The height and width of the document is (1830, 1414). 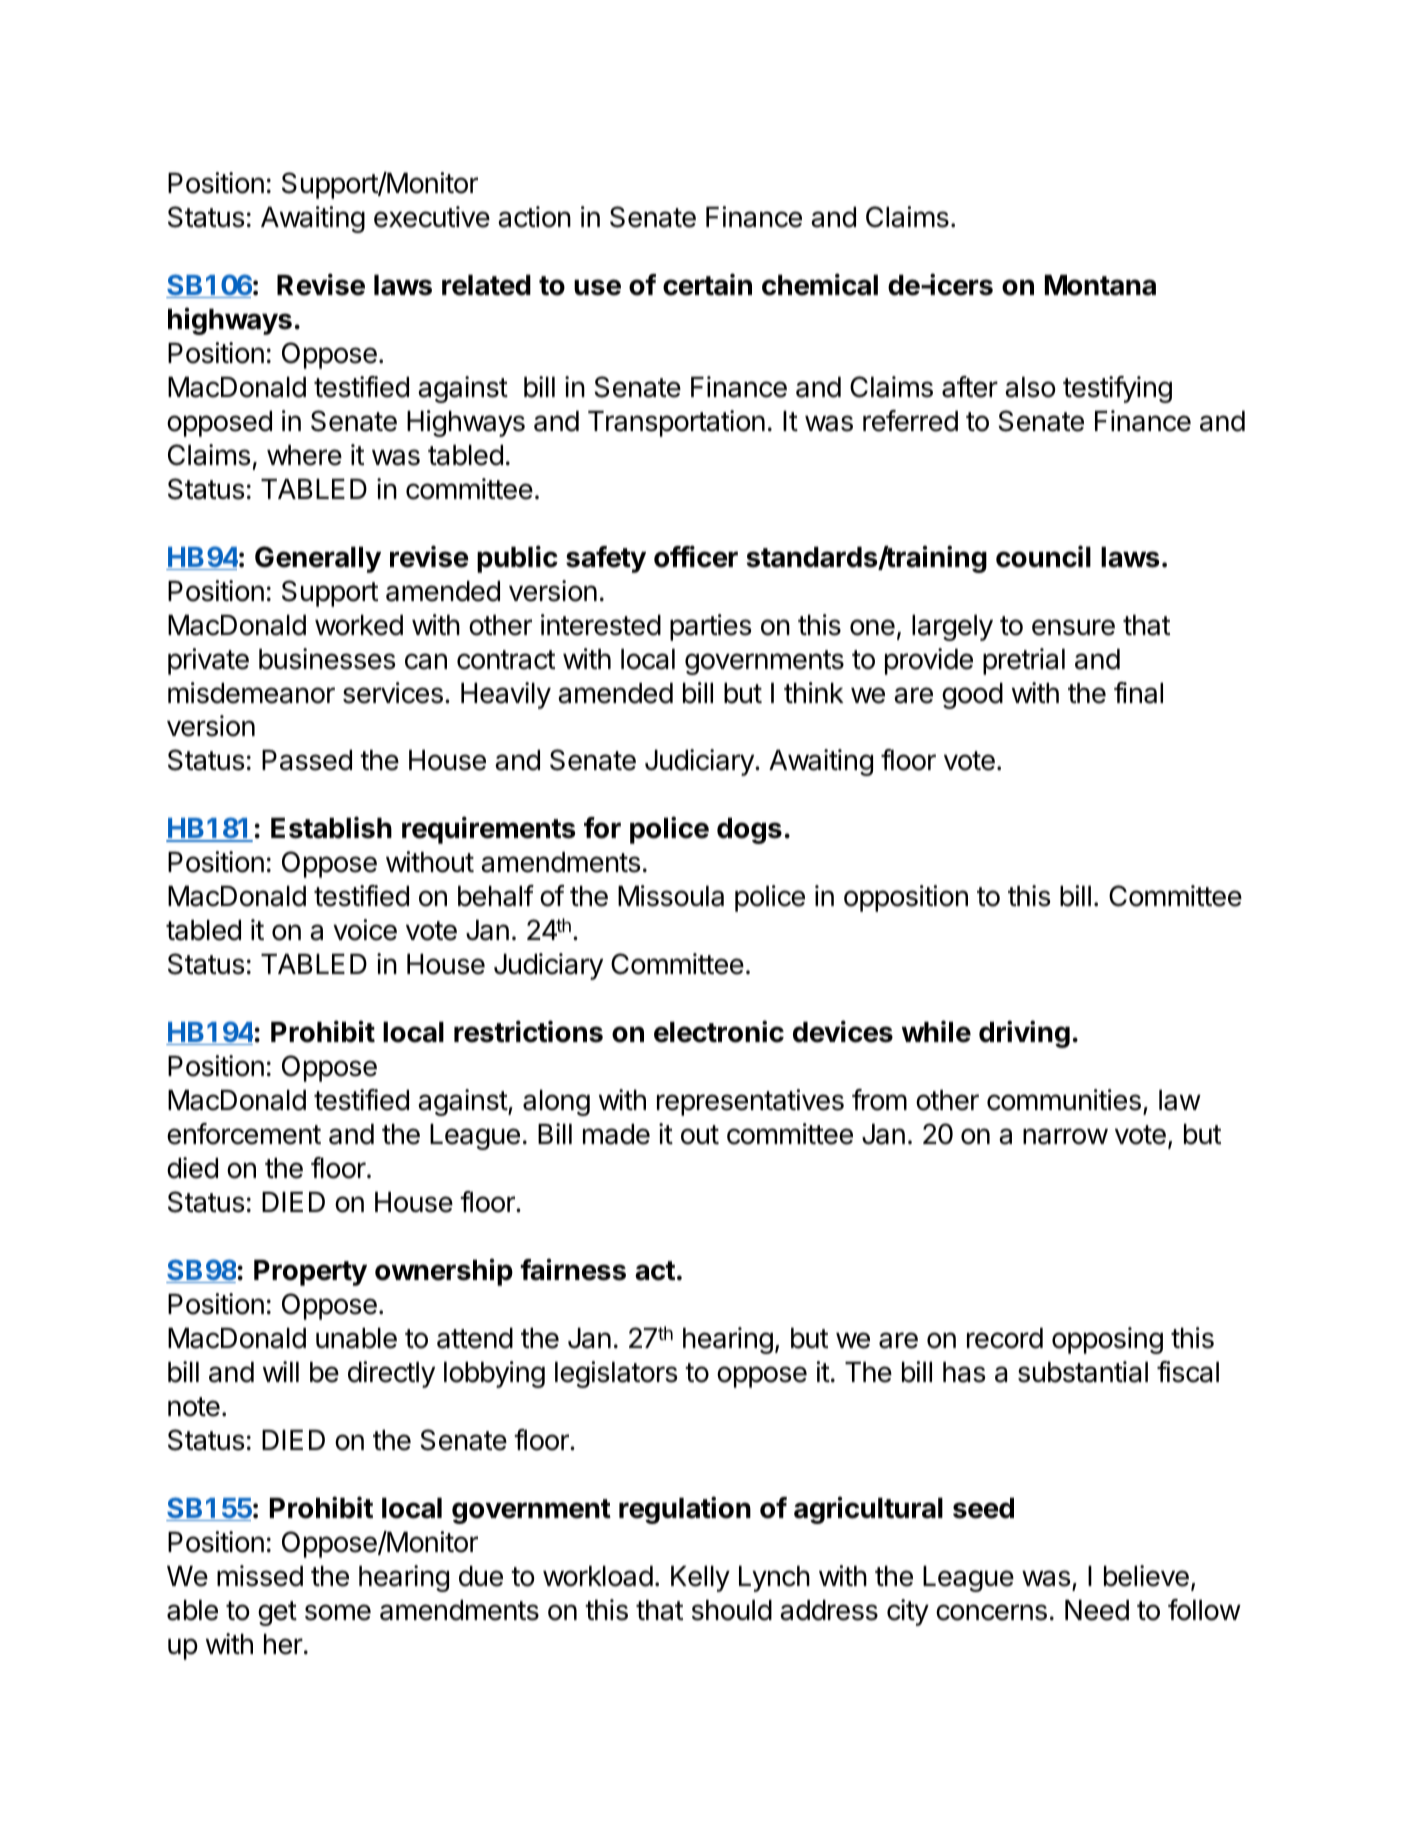 I want to click on dogs, so click(x=749, y=831).
